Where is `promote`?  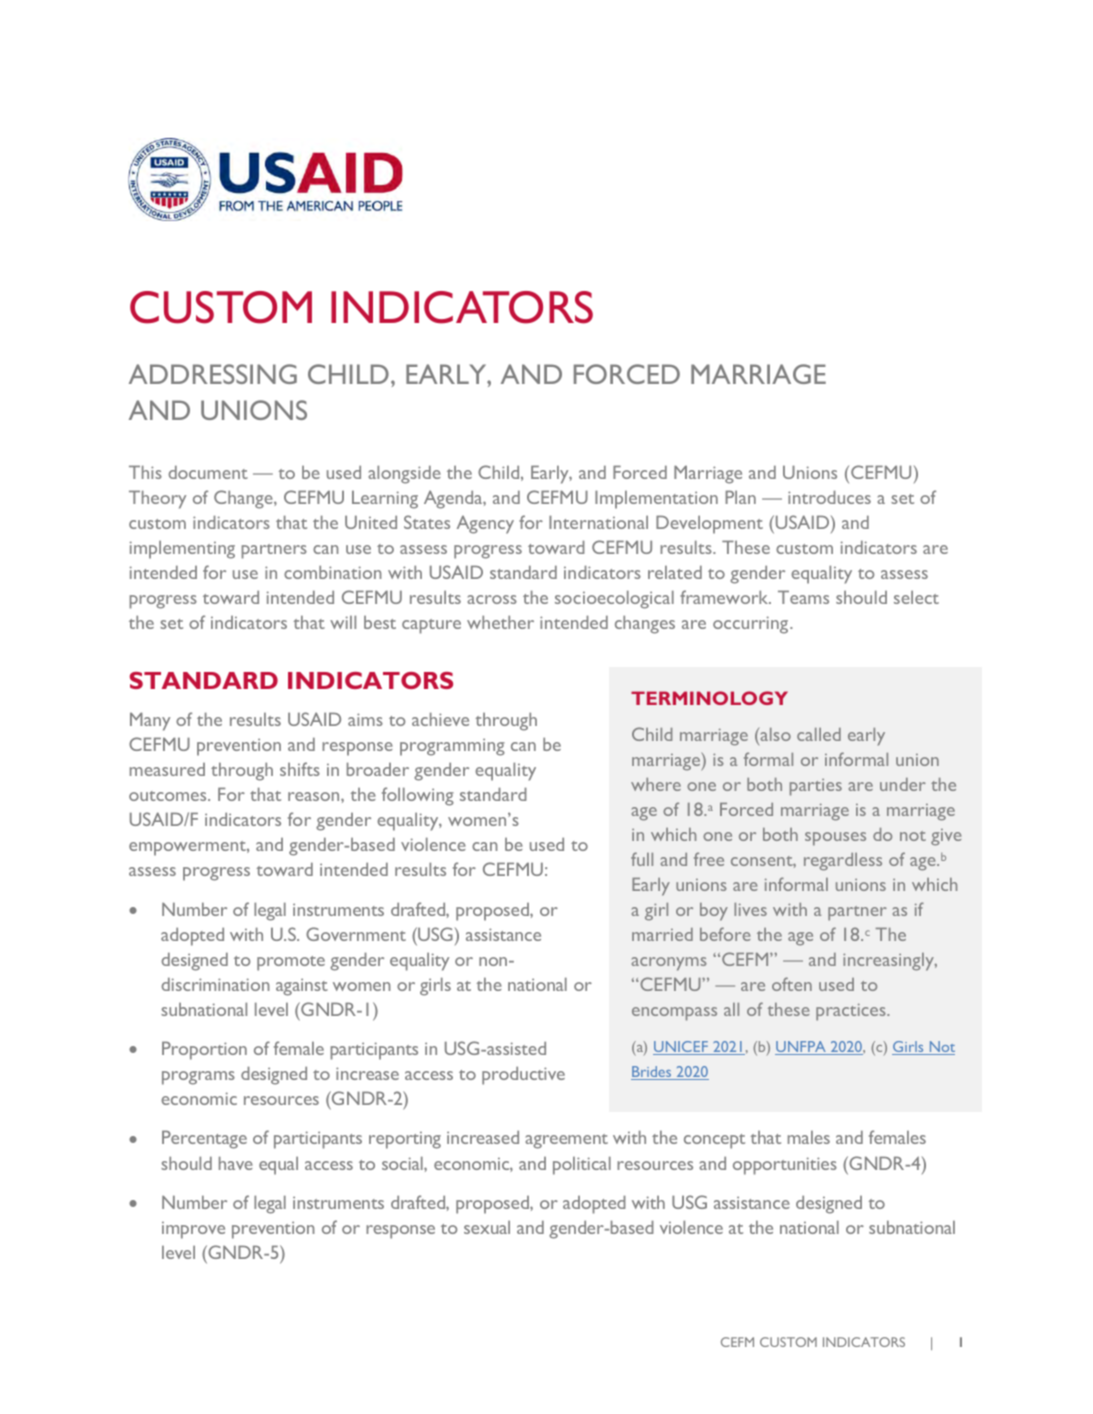 promote is located at coordinates (291, 963).
